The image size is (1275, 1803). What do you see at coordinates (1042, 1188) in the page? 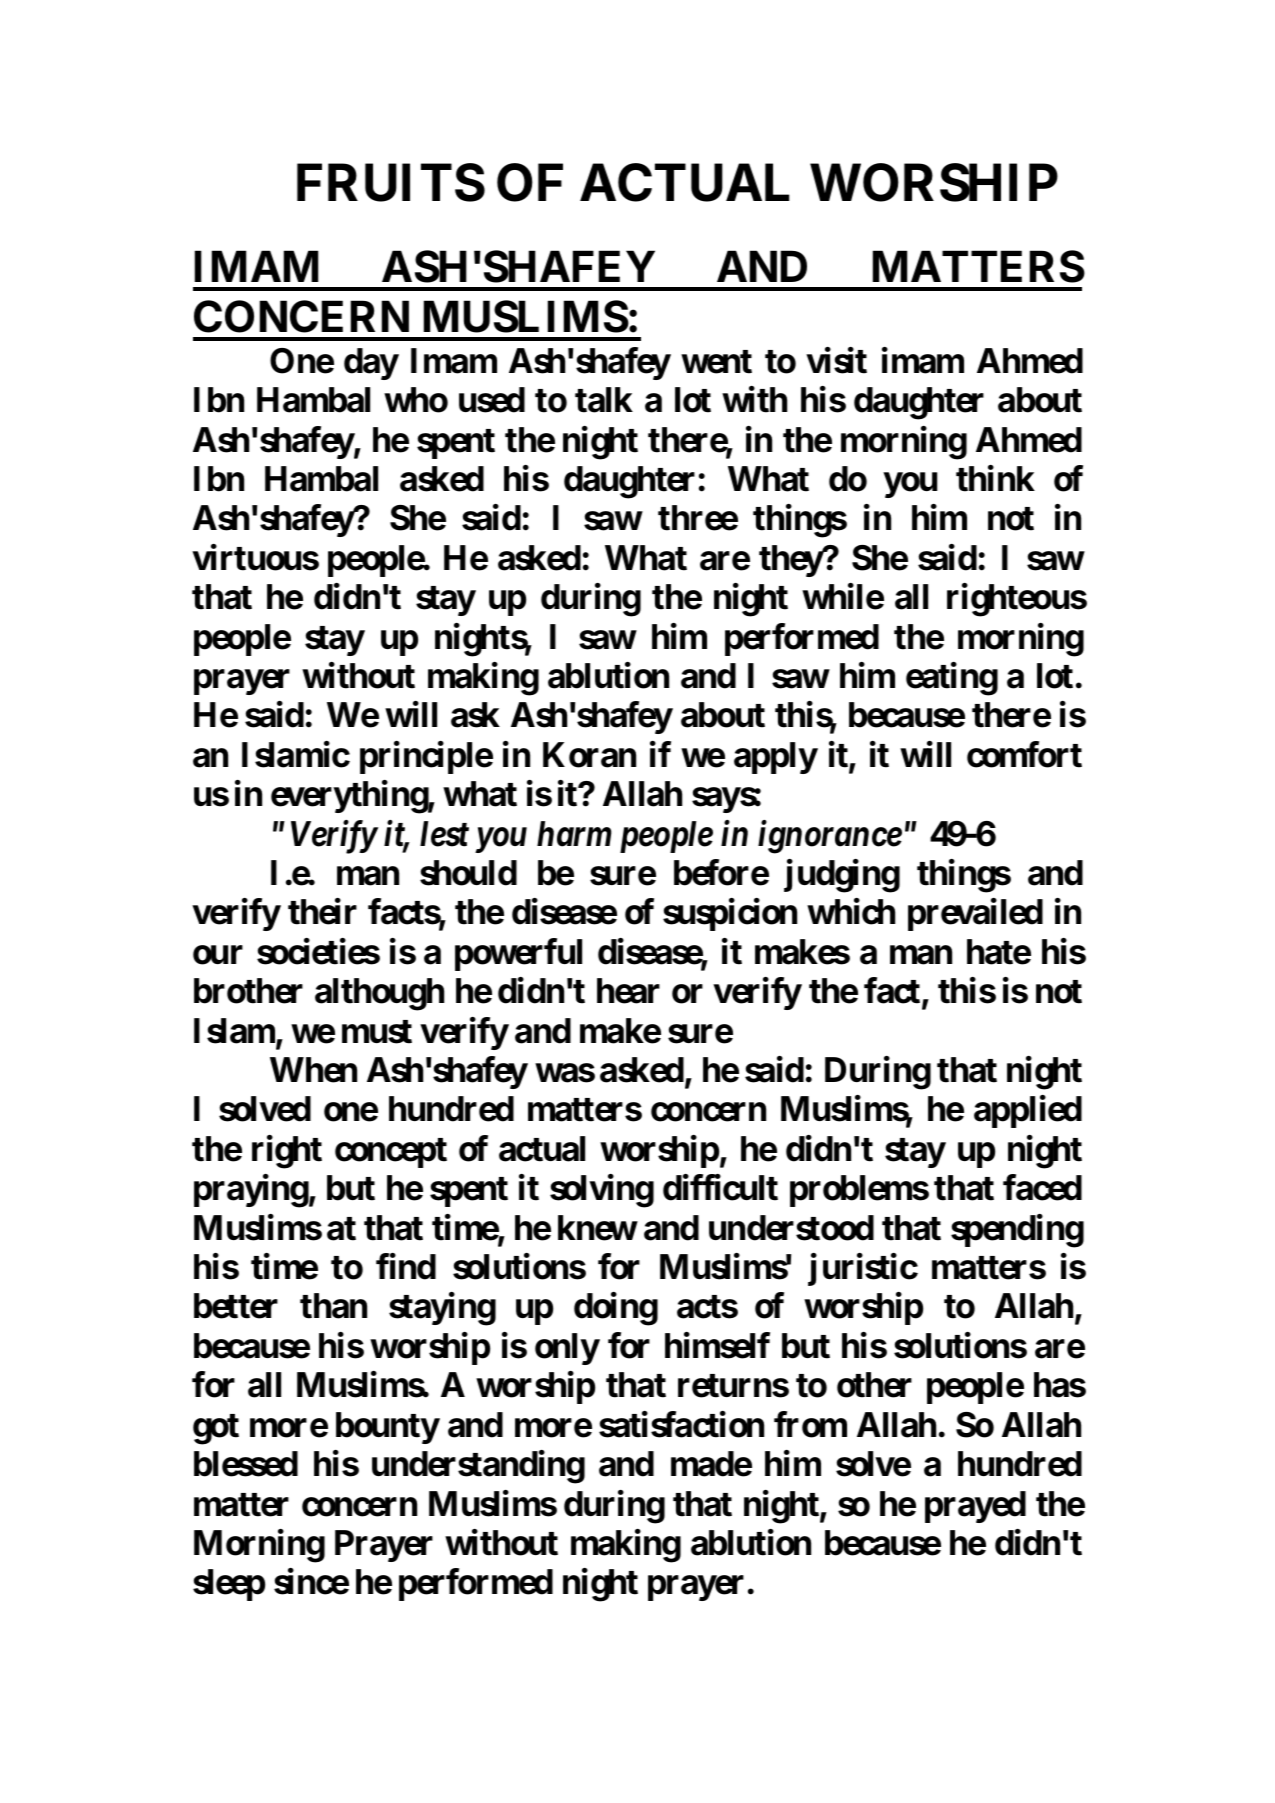
I see `faced` at bounding box center [1042, 1188].
